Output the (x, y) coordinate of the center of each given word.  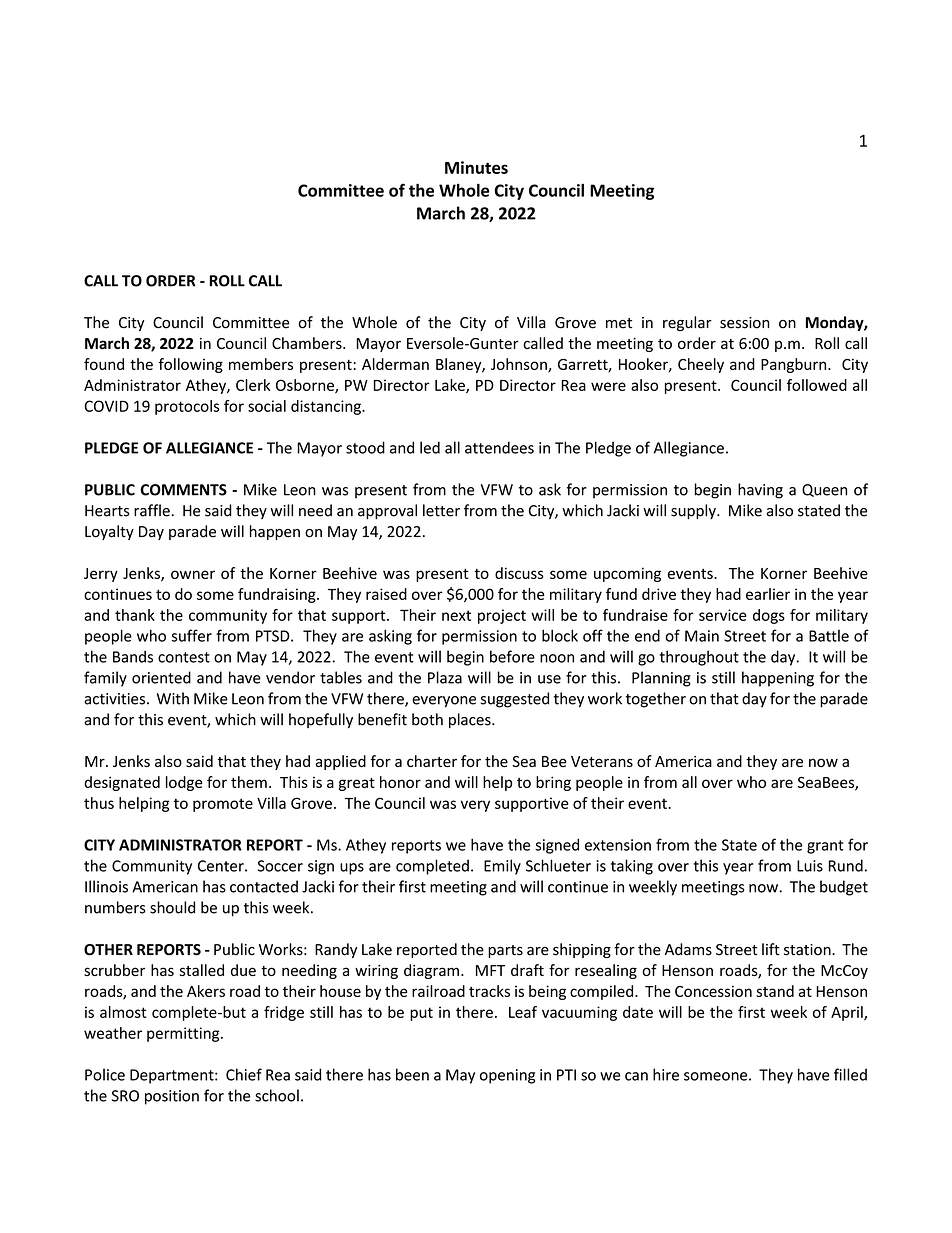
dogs (769, 616)
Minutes (476, 167)
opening (507, 1076)
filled (850, 1074)
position (172, 1097)
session (745, 323)
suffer (192, 635)
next (456, 615)
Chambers (308, 343)
